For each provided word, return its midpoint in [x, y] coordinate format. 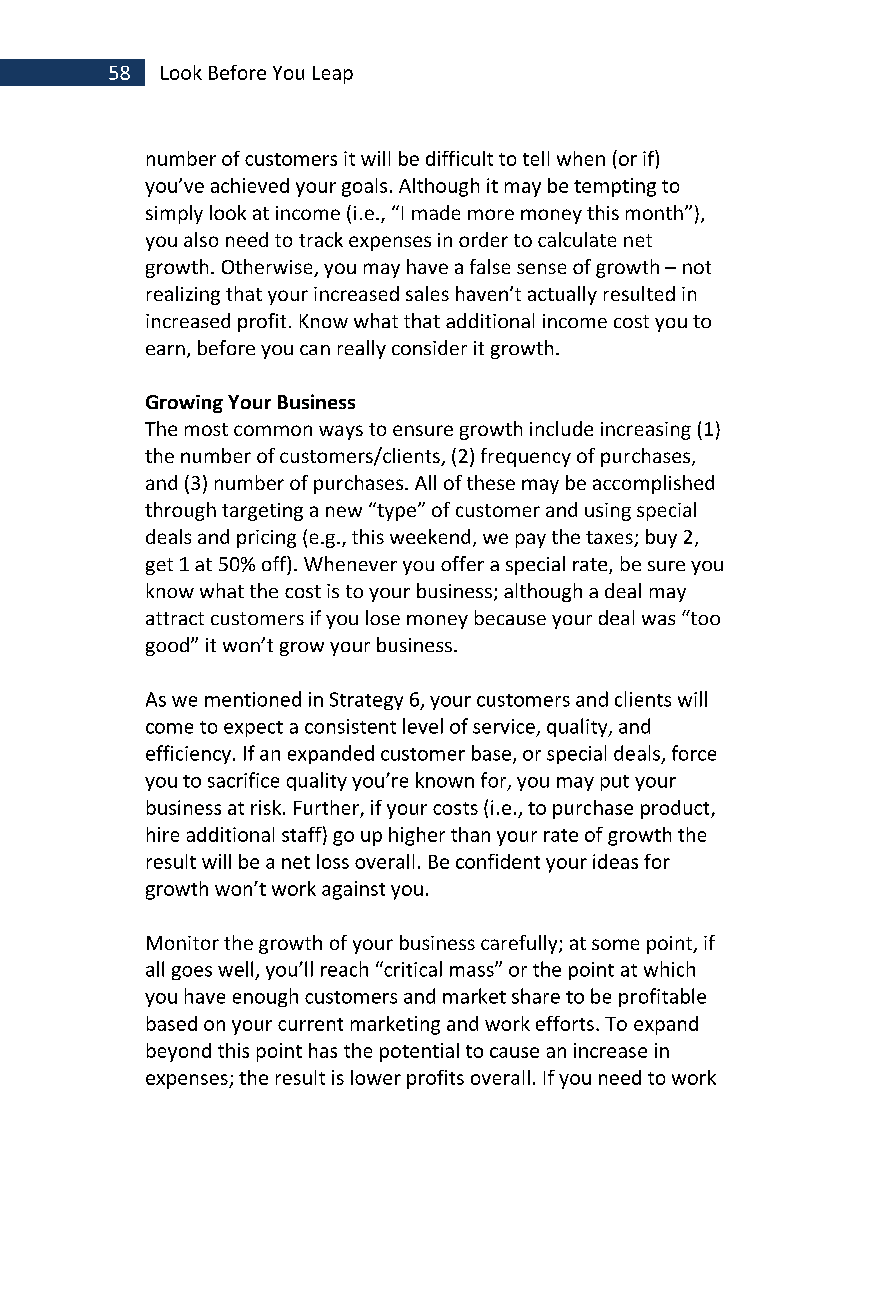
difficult [459, 158]
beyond [179, 1052]
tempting [615, 187]
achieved [250, 185]
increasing [646, 431]
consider [429, 347]
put [615, 783]
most [206, 429]
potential [419, 1052]
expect [253, 729]
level [423, 726]
